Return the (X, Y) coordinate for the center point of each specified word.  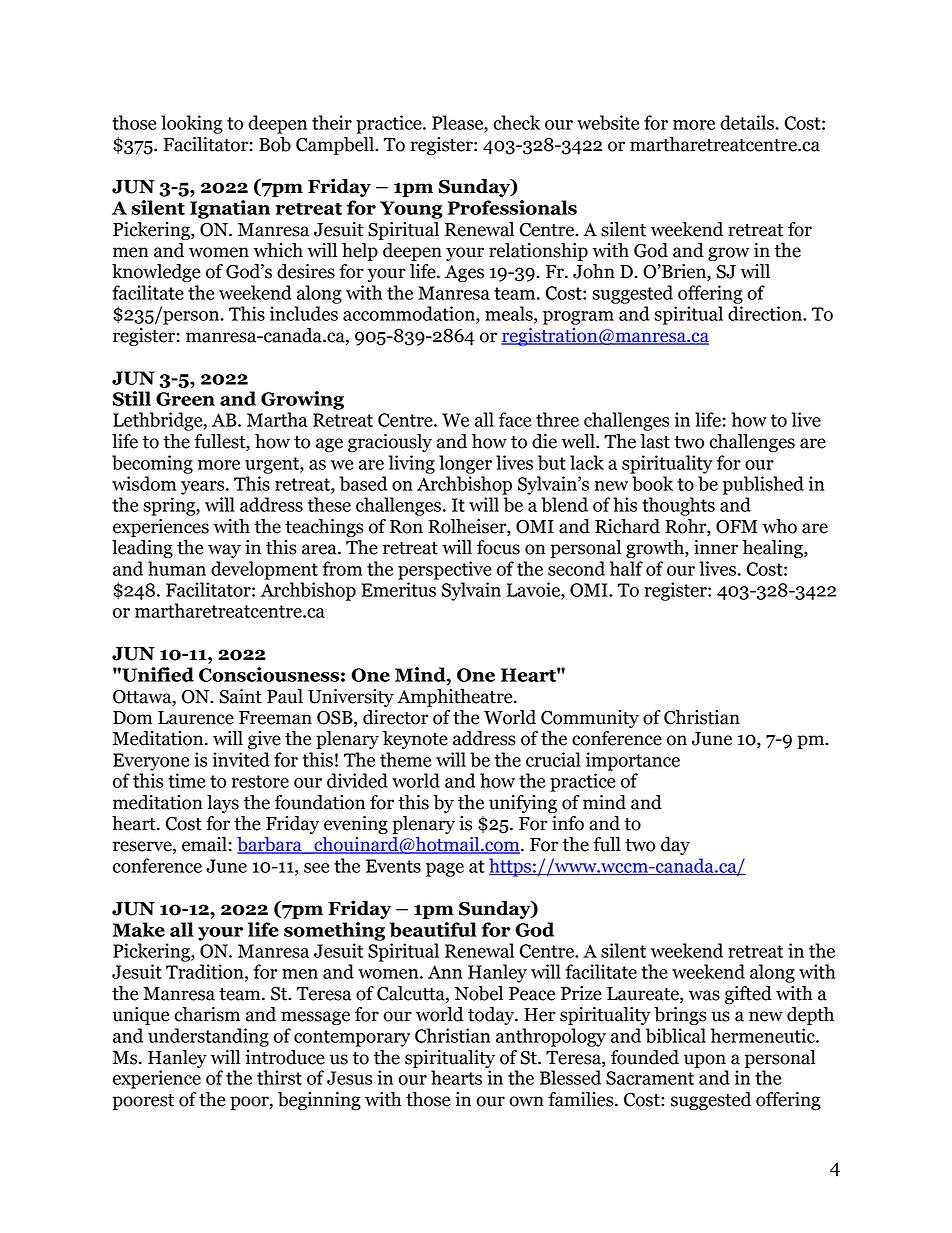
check (516, 122)
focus (498, 547)
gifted (748, 995)
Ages (464, 273)
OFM (736, 526)
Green (185, 399)
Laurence (196, 718)
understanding (208, 1037)
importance (633, 761)
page (445, 870)
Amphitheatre (456, 698)
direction (766, 313)
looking (192, 124)
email (204, 844)
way (224, 551)
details (748, 122)
